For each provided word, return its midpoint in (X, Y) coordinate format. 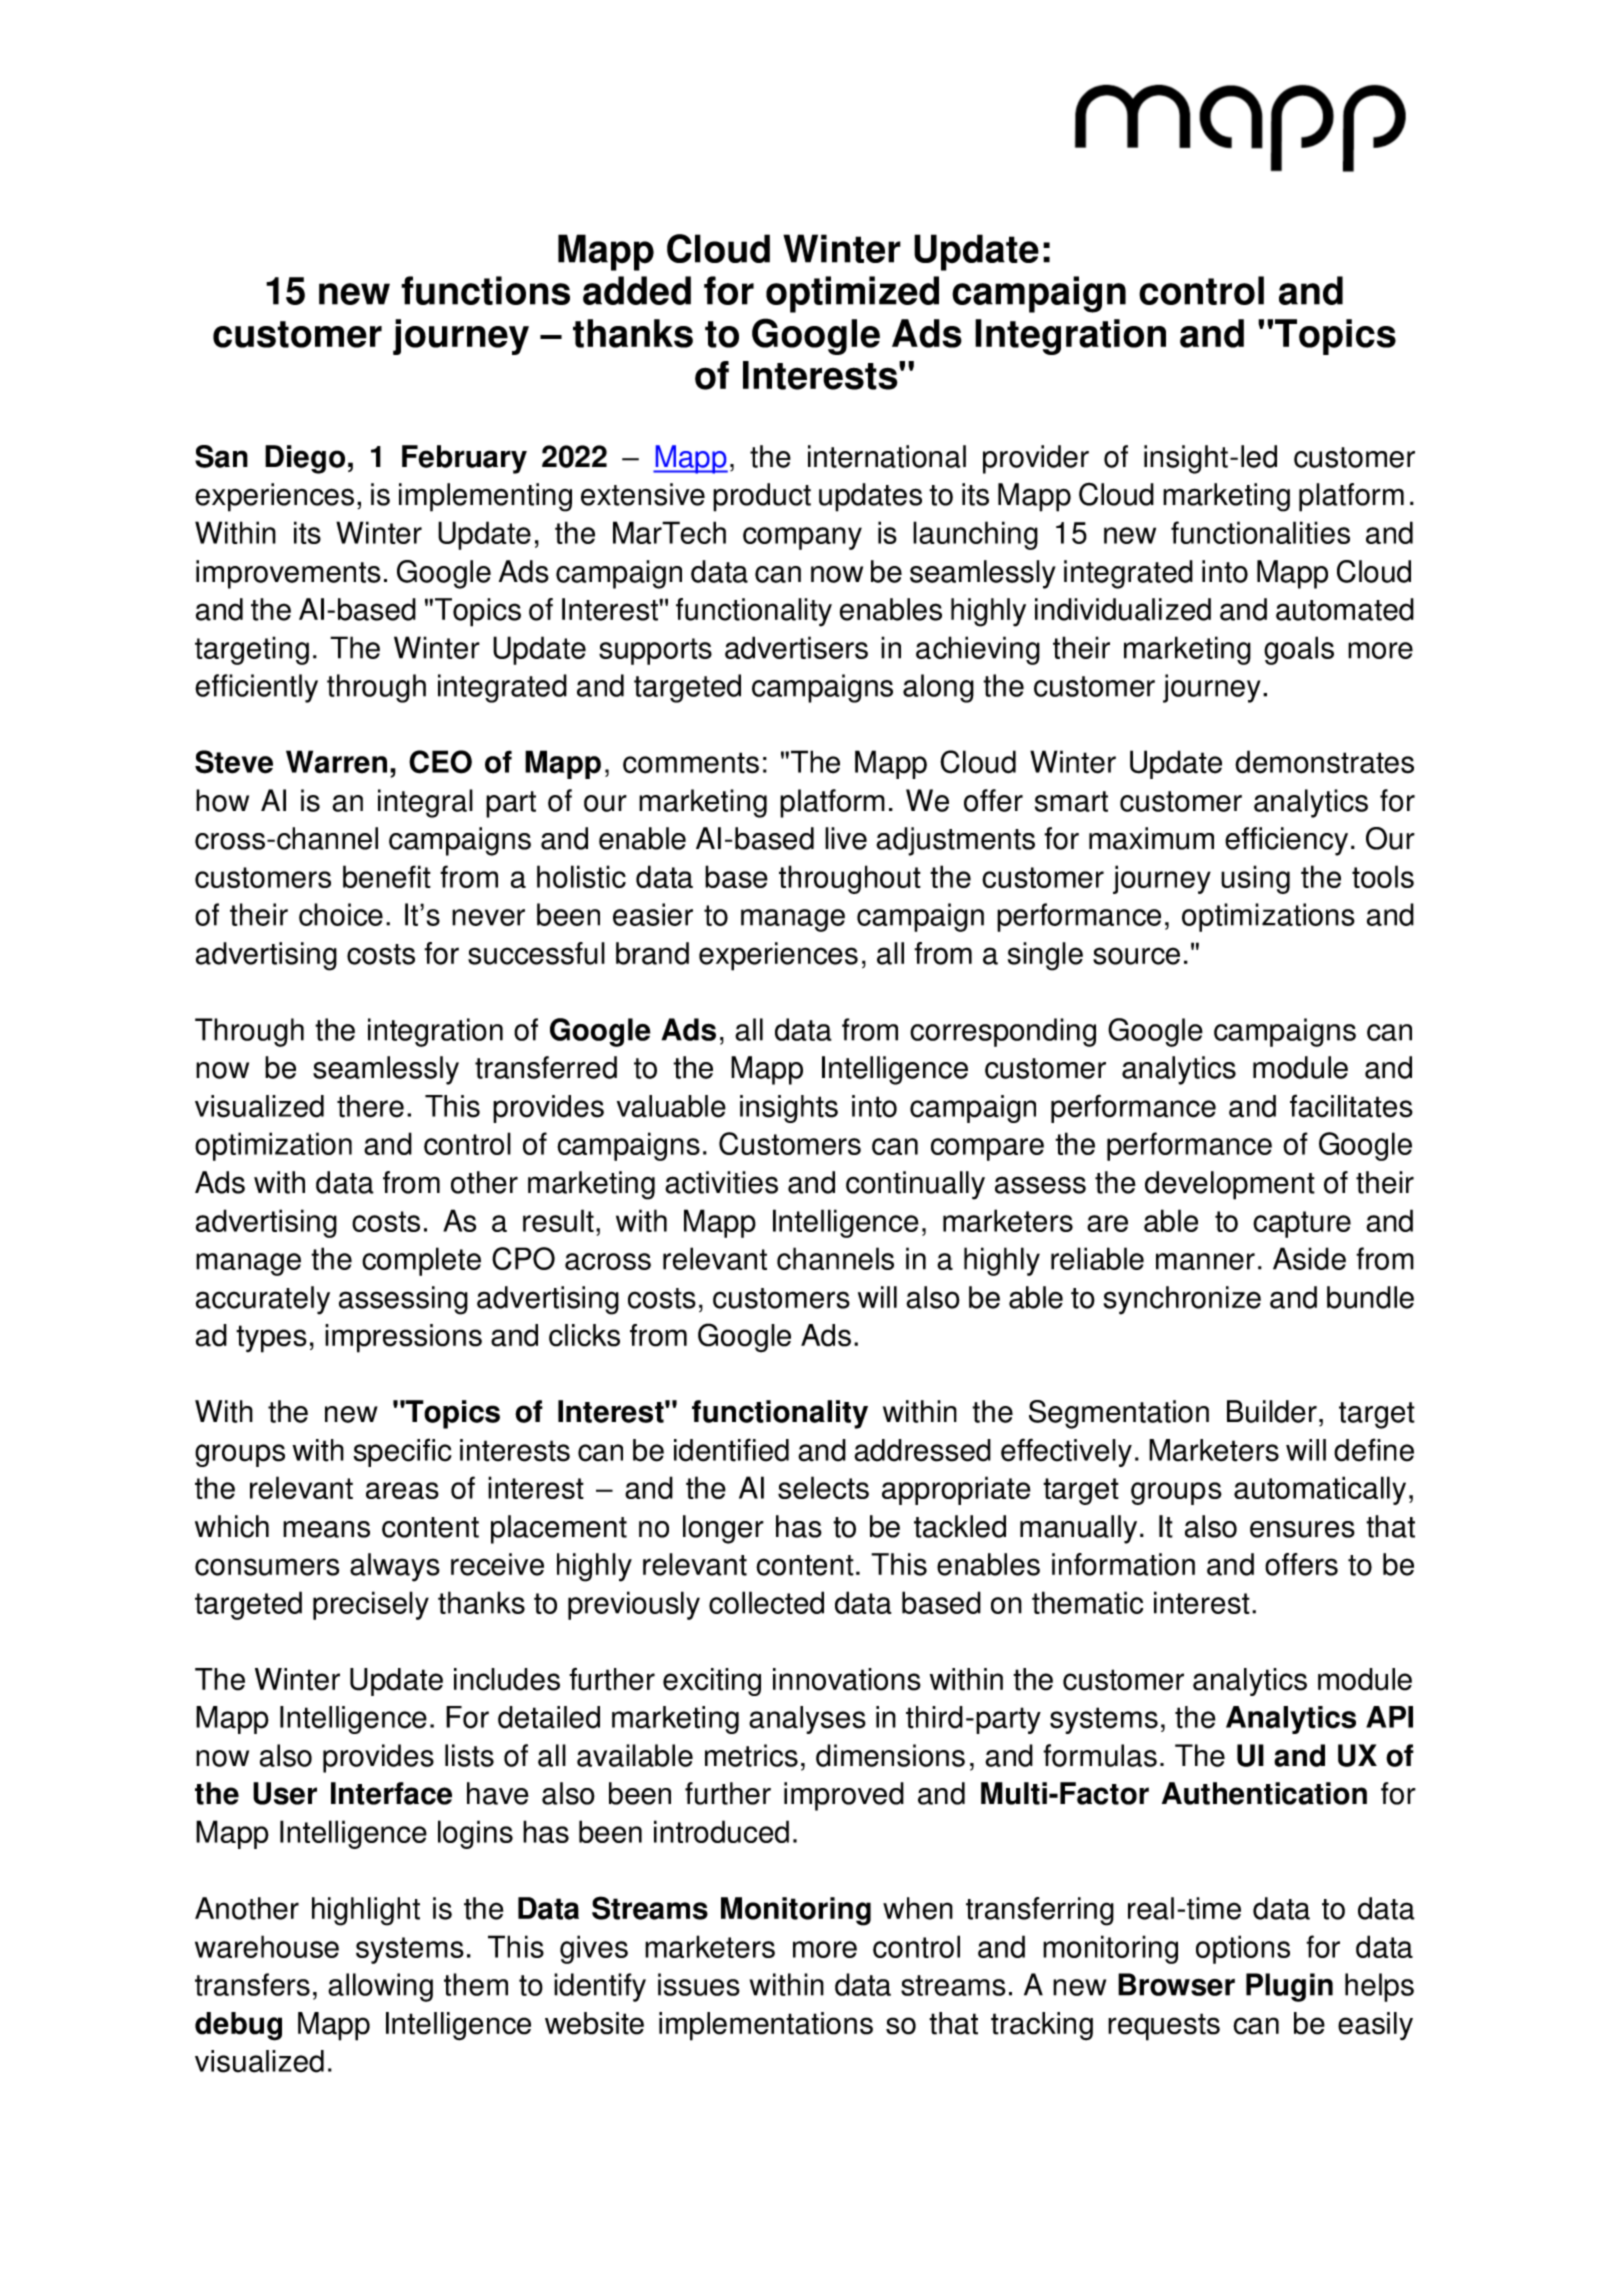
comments (691, 763)
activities (721, 1182)
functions (485, 290)
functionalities (1260, 532)
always (395, 1567)
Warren (336, 762)
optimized (852, 294)
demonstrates (1324, 762)
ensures (1302, 1529)
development (1230, 1185)
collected (766, 1602)
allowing (380, 1987)
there (370, 1106)
